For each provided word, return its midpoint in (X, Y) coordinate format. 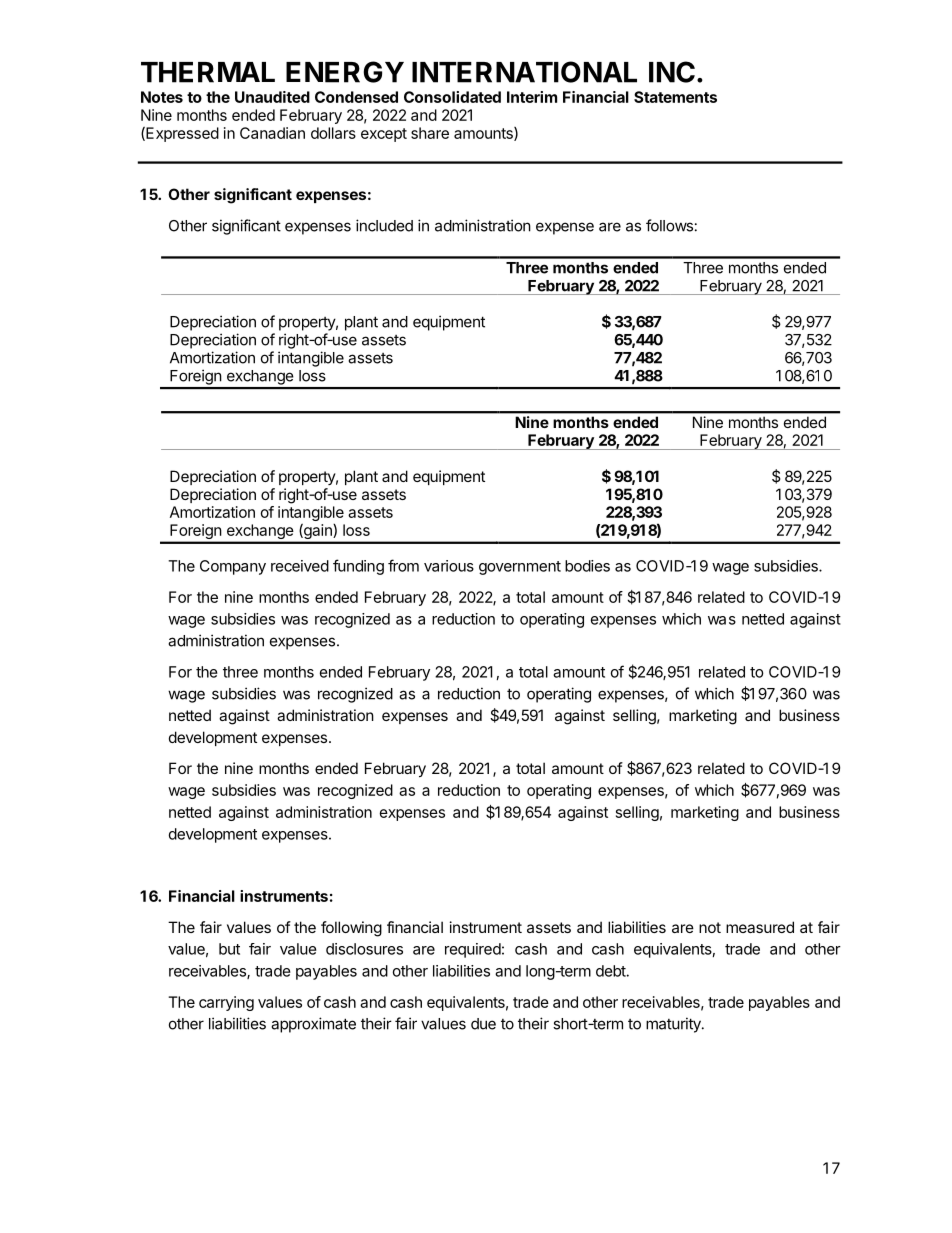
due (483, 1024)
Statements (675, 97)
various (449, 566)
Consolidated (452, 97)
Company (233, 567)
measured (760, 927)
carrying (226, 1003)
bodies (587, 566)
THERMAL (208, 72)
